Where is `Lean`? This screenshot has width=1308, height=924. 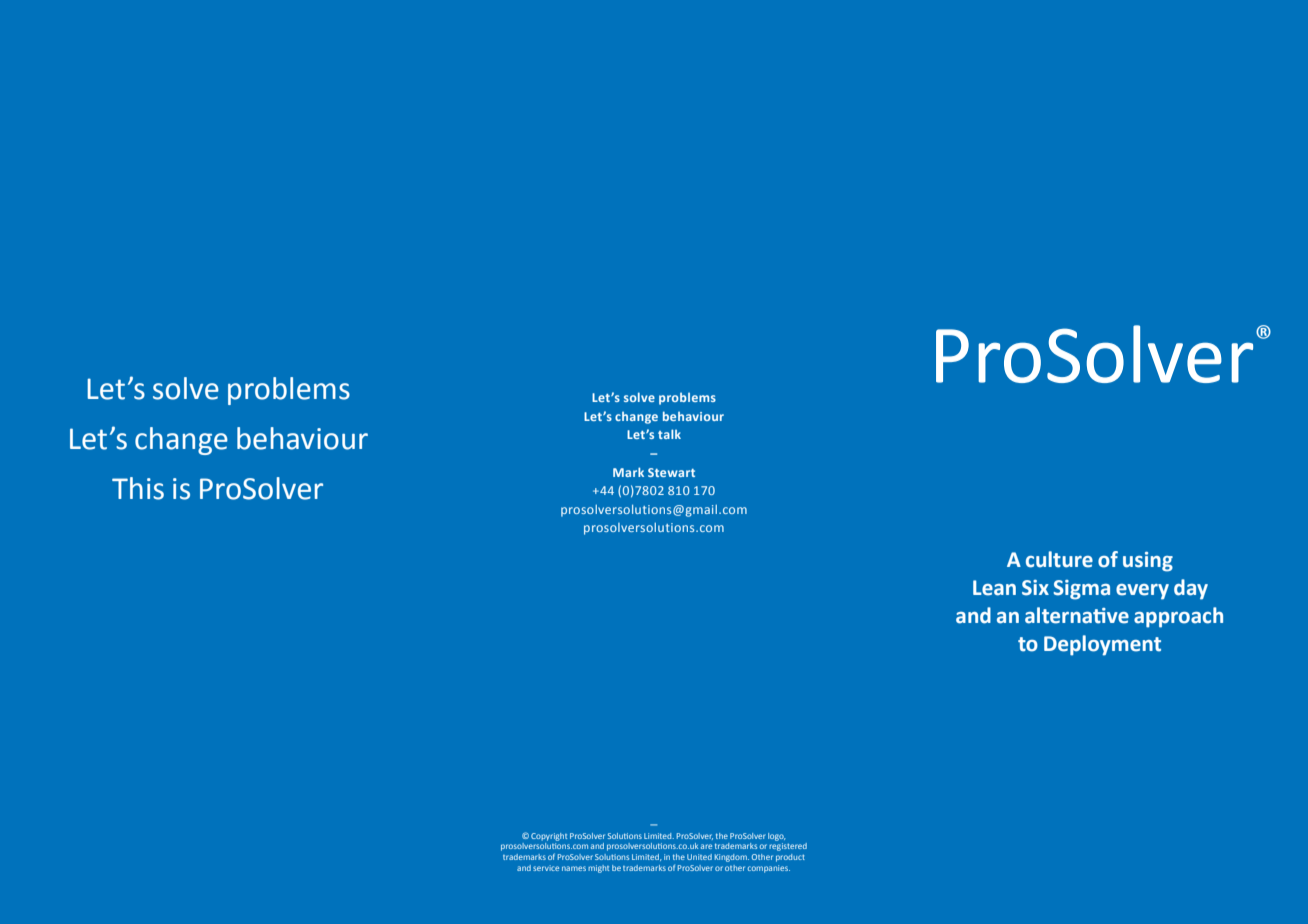
Lean is located at coordinates (994, 588).
